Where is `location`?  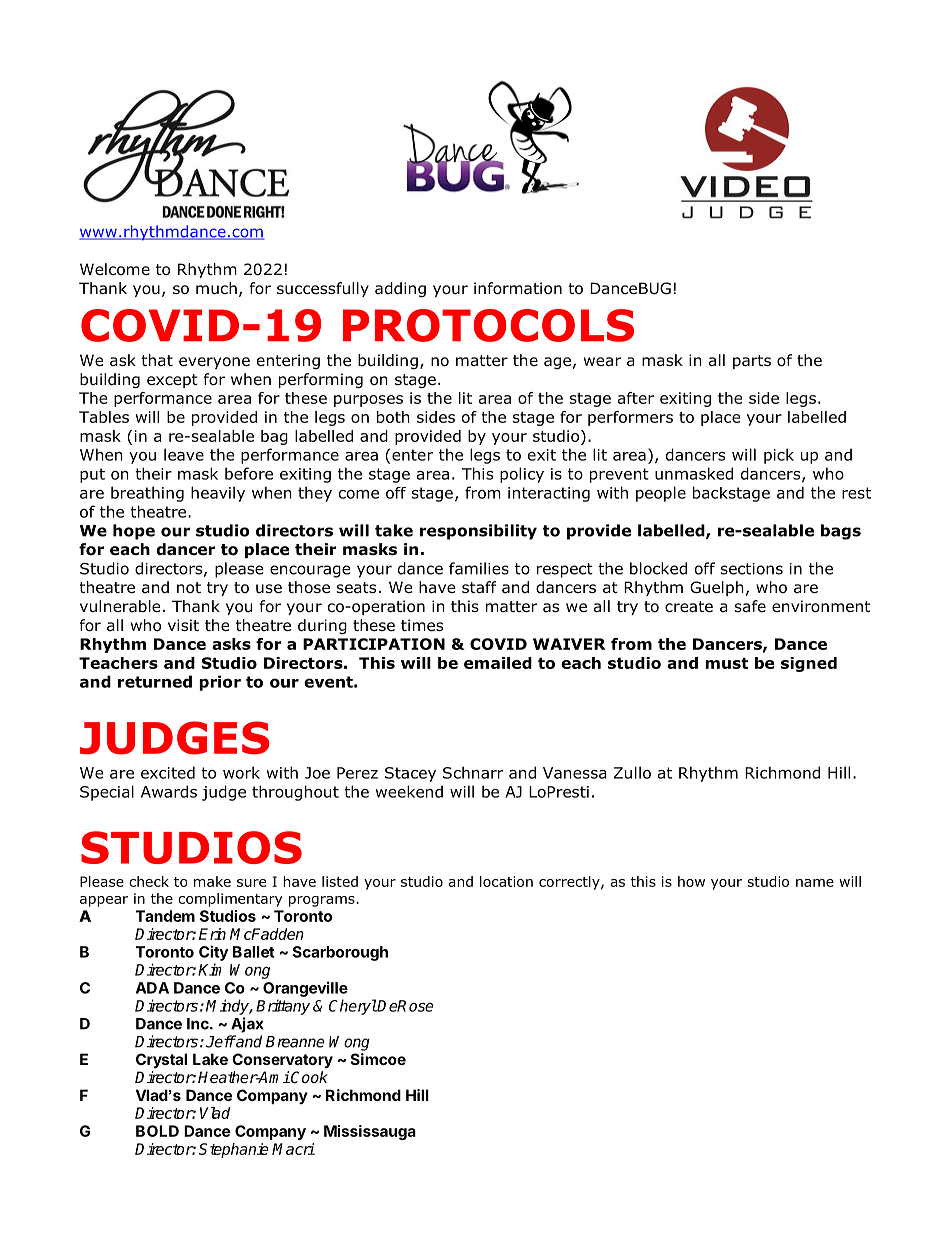 location is located at coordinates (506, 881).
